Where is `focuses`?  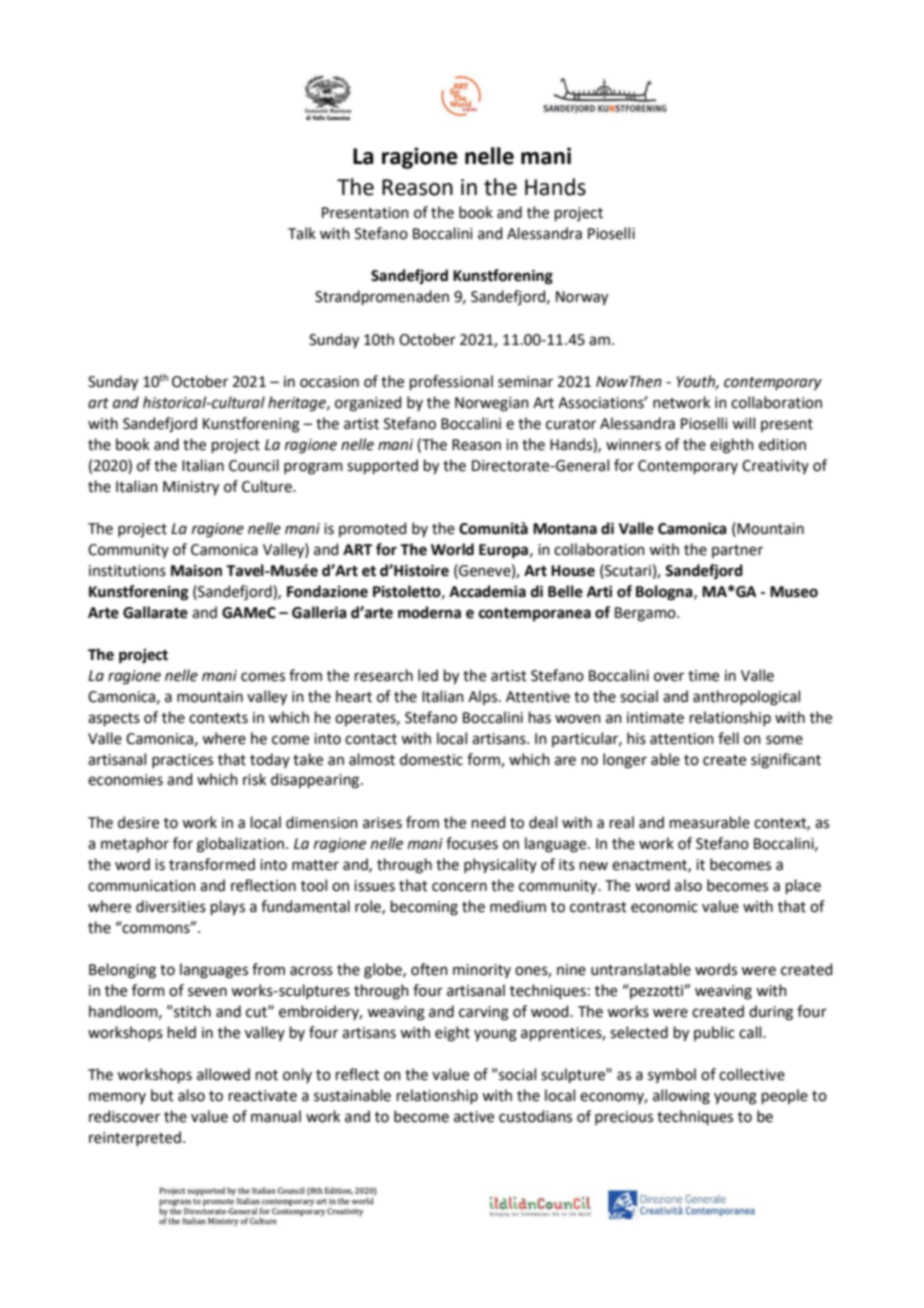 focuses is located at coordinates (472, 843).
